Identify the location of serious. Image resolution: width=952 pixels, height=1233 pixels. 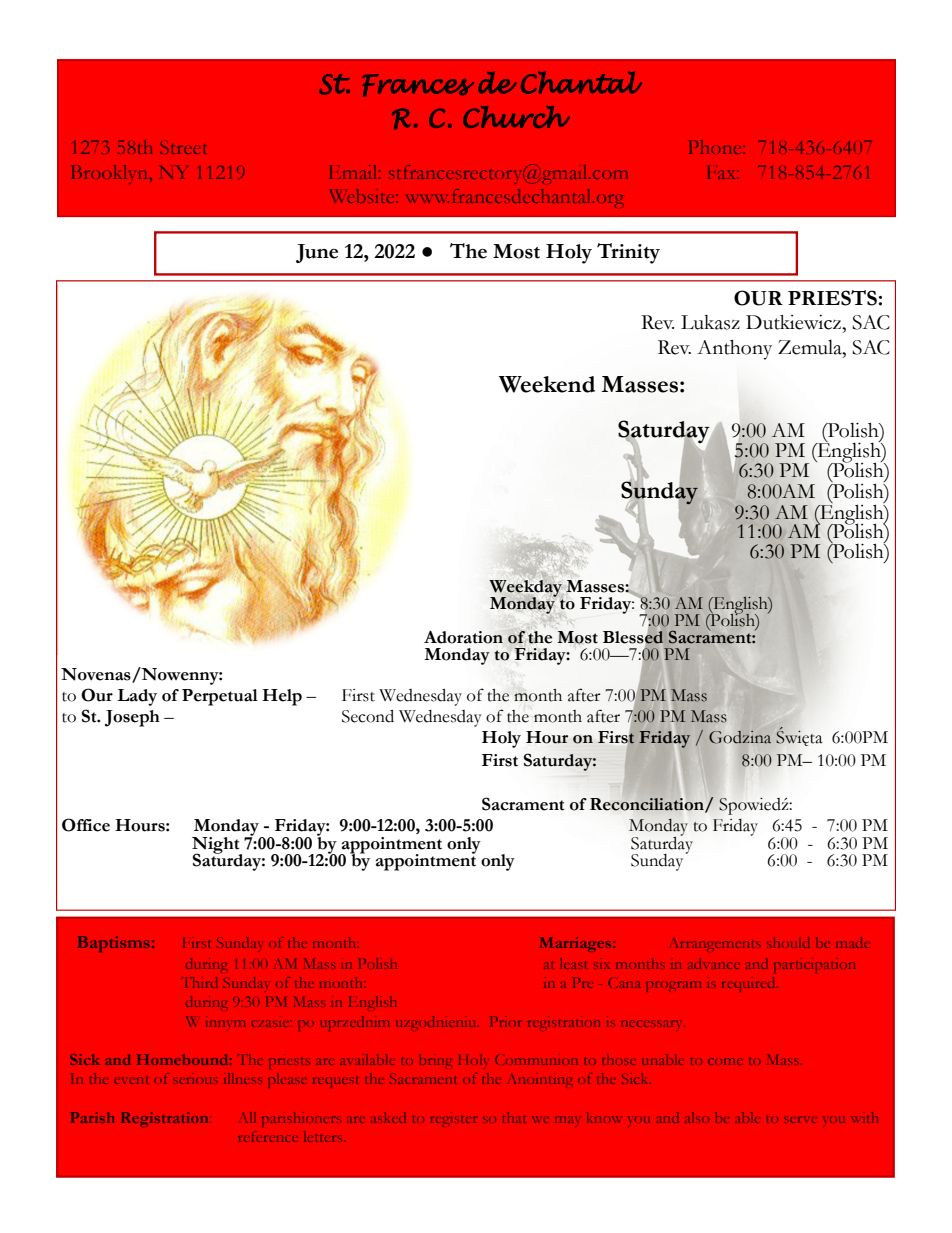
(195, 1078).
